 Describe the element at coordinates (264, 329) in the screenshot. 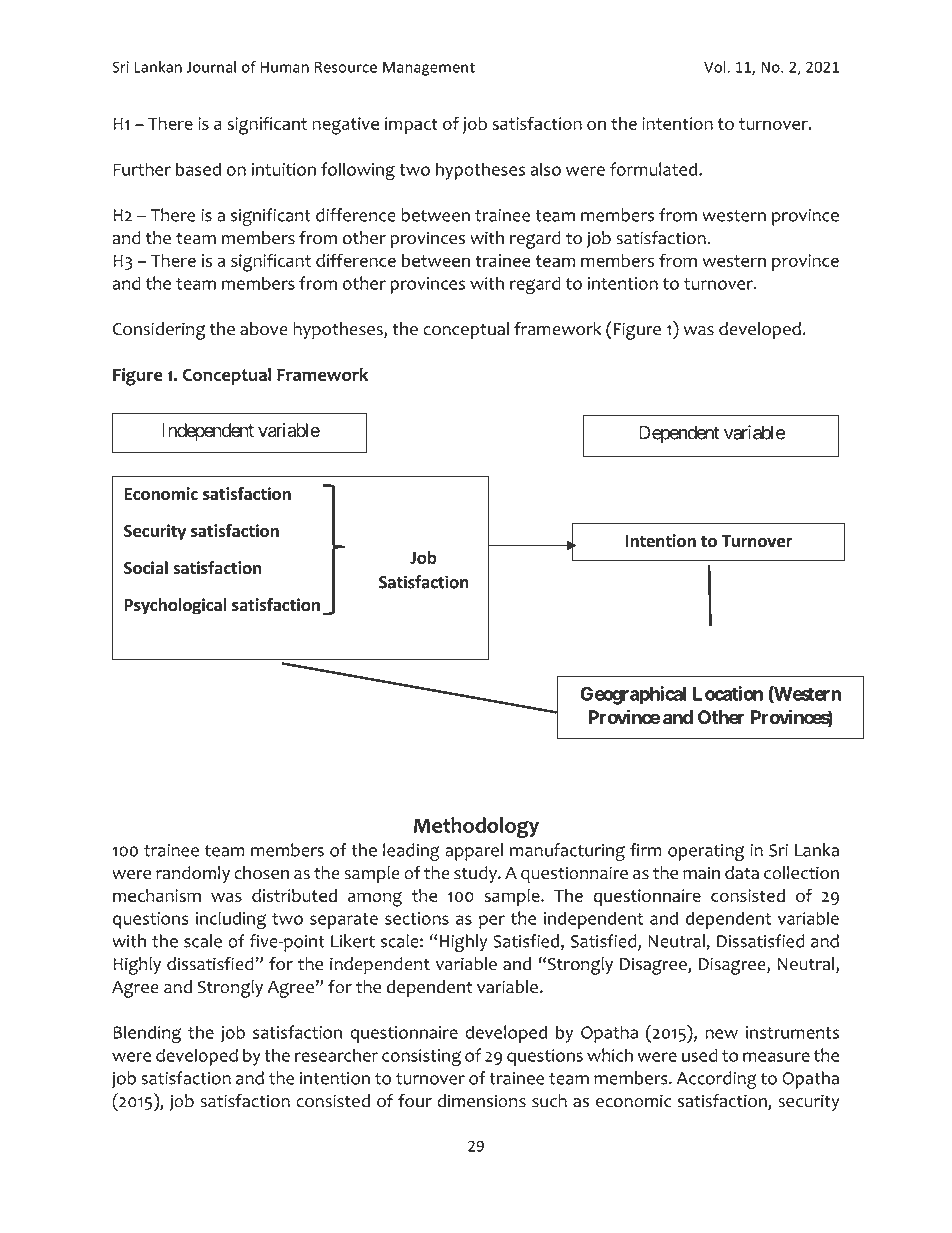

I see `above` at that location.
